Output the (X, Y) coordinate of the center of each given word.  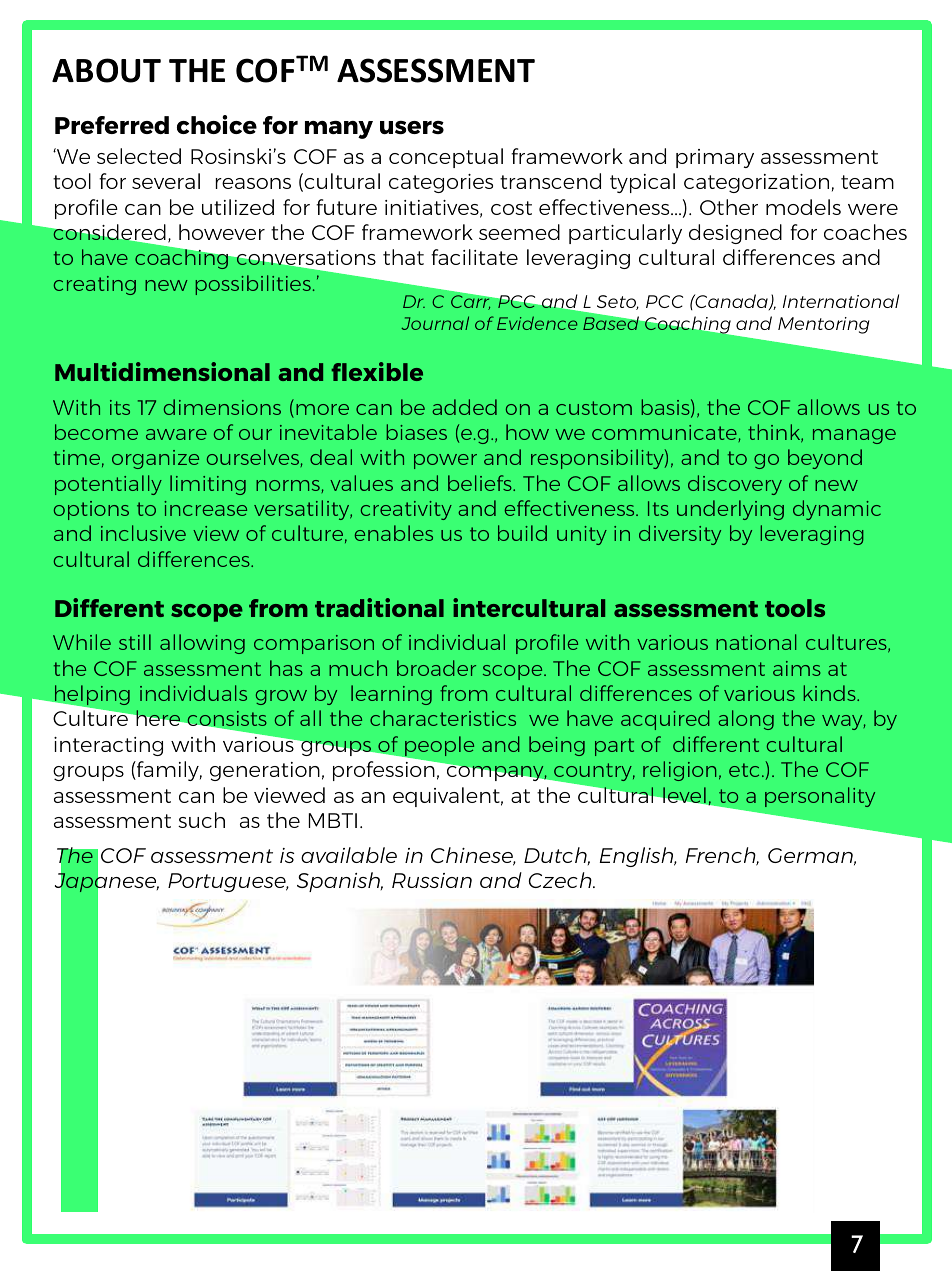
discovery (735, 485)
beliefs (481, 483)
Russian (432, 880)
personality (820, 797)
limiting (208, 485)
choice (217, 124)
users (412, 127)
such (201, 820)
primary (715, 158)
